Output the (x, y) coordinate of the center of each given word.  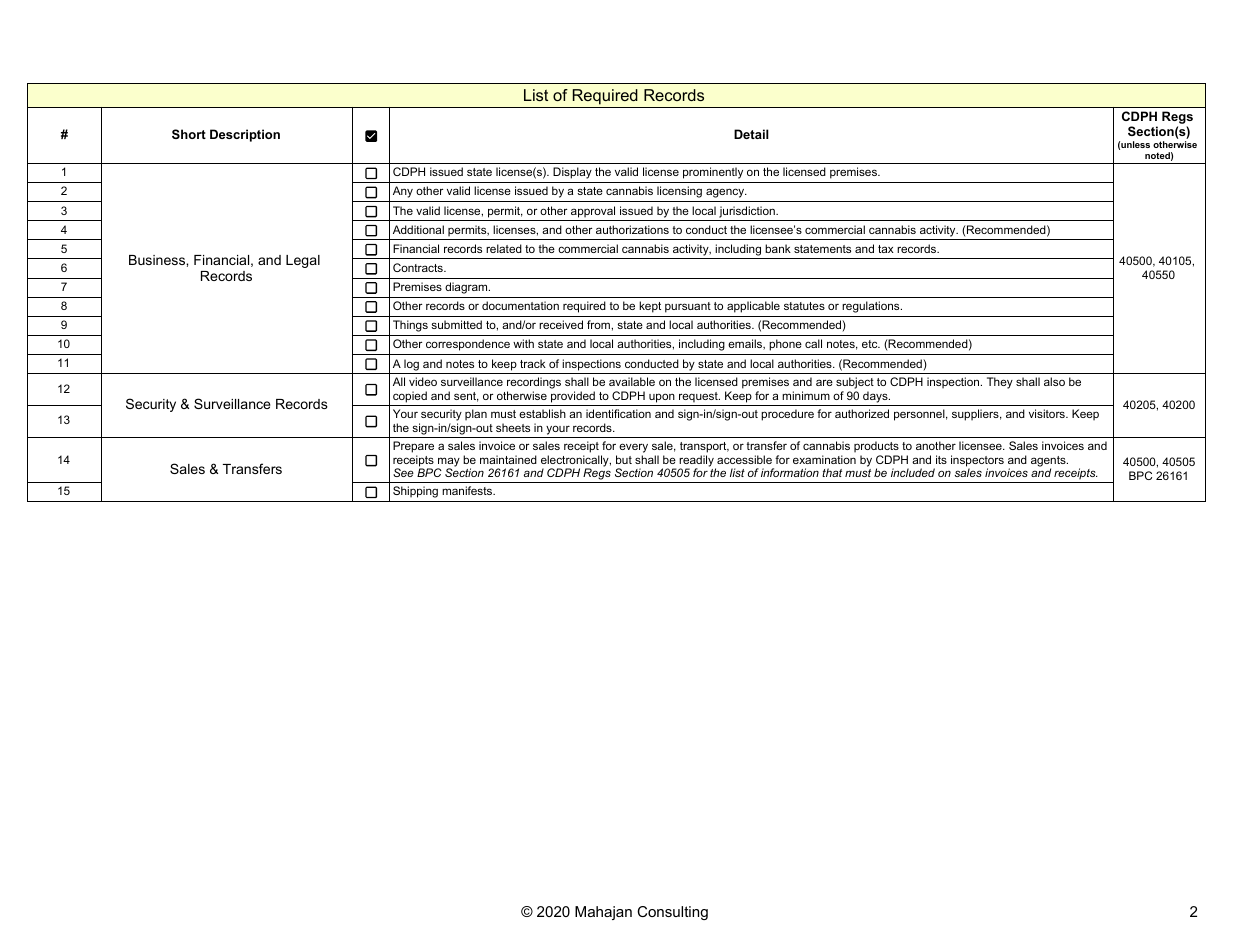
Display (572, 173)
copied (410, 397)
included (913, 472)
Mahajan (603, 913)
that (832, 472)
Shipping (415, 492)
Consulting (672, 913)
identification (618, 413)
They (1000, 383)
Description (245, 135)
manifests (468, 490)
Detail (751, 134)
